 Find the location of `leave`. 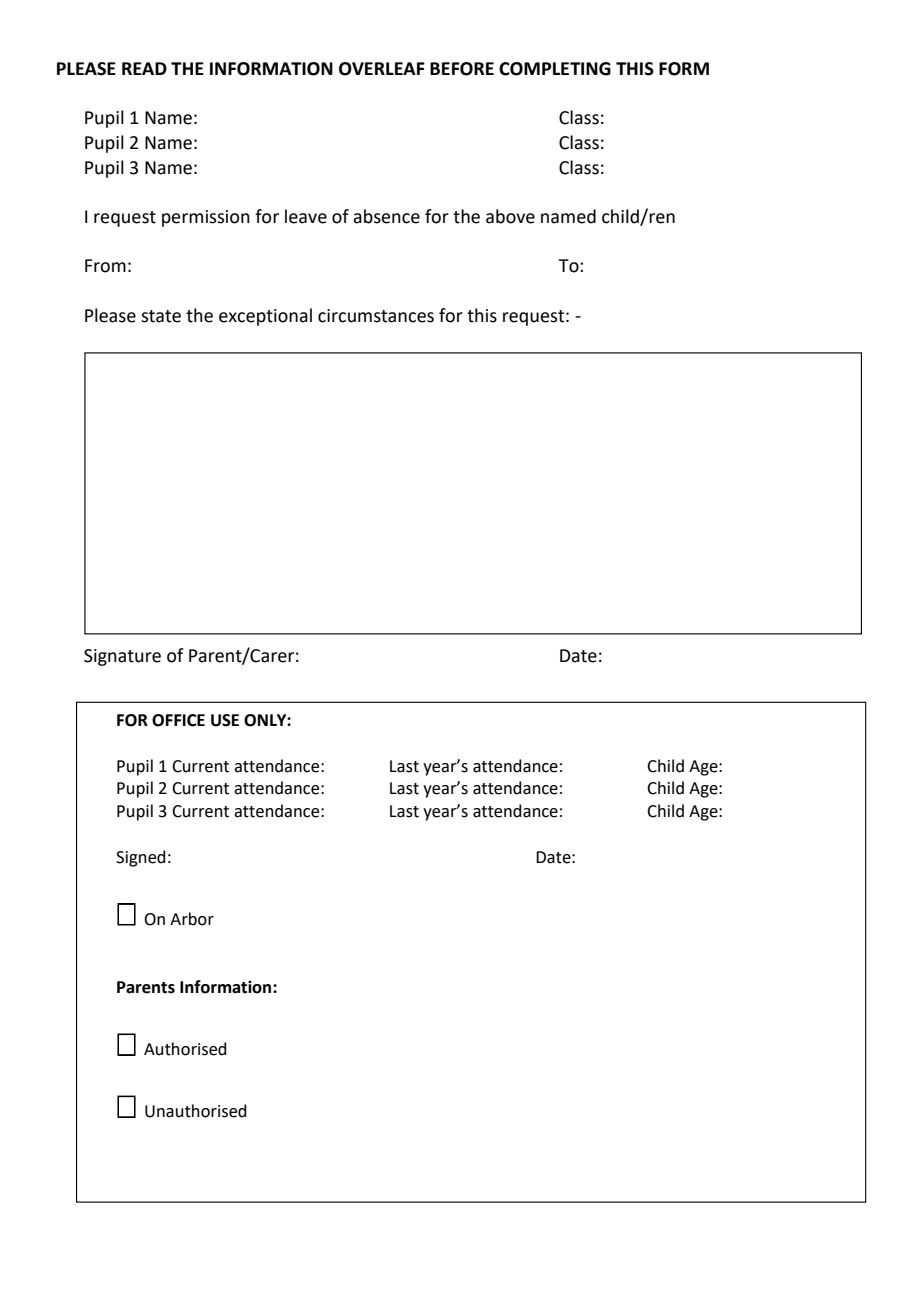

leave is located at coordinates (306, 216).
